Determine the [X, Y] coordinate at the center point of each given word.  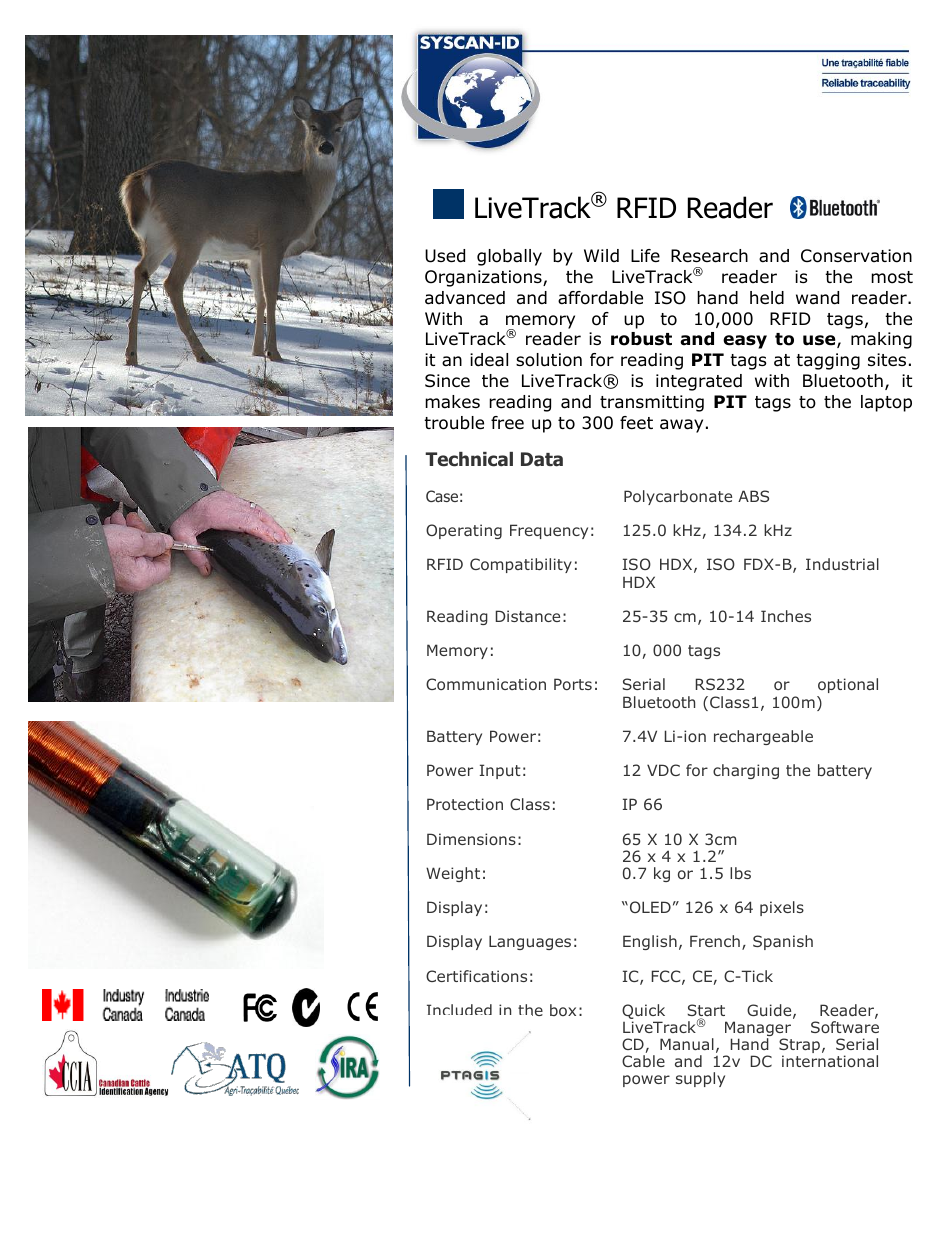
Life [645, 256]
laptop [886, 403]
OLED [649, 907]
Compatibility [521, 565]
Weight [453, 874]
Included [459, 1009]
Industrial [842, 564]
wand [817, 298]
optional [847, 687]
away [681, 426]
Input [500, 771]
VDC [663, 770]
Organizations [484, 278]
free [507, 422]
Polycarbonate [678, 497]
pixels [782, 908]
